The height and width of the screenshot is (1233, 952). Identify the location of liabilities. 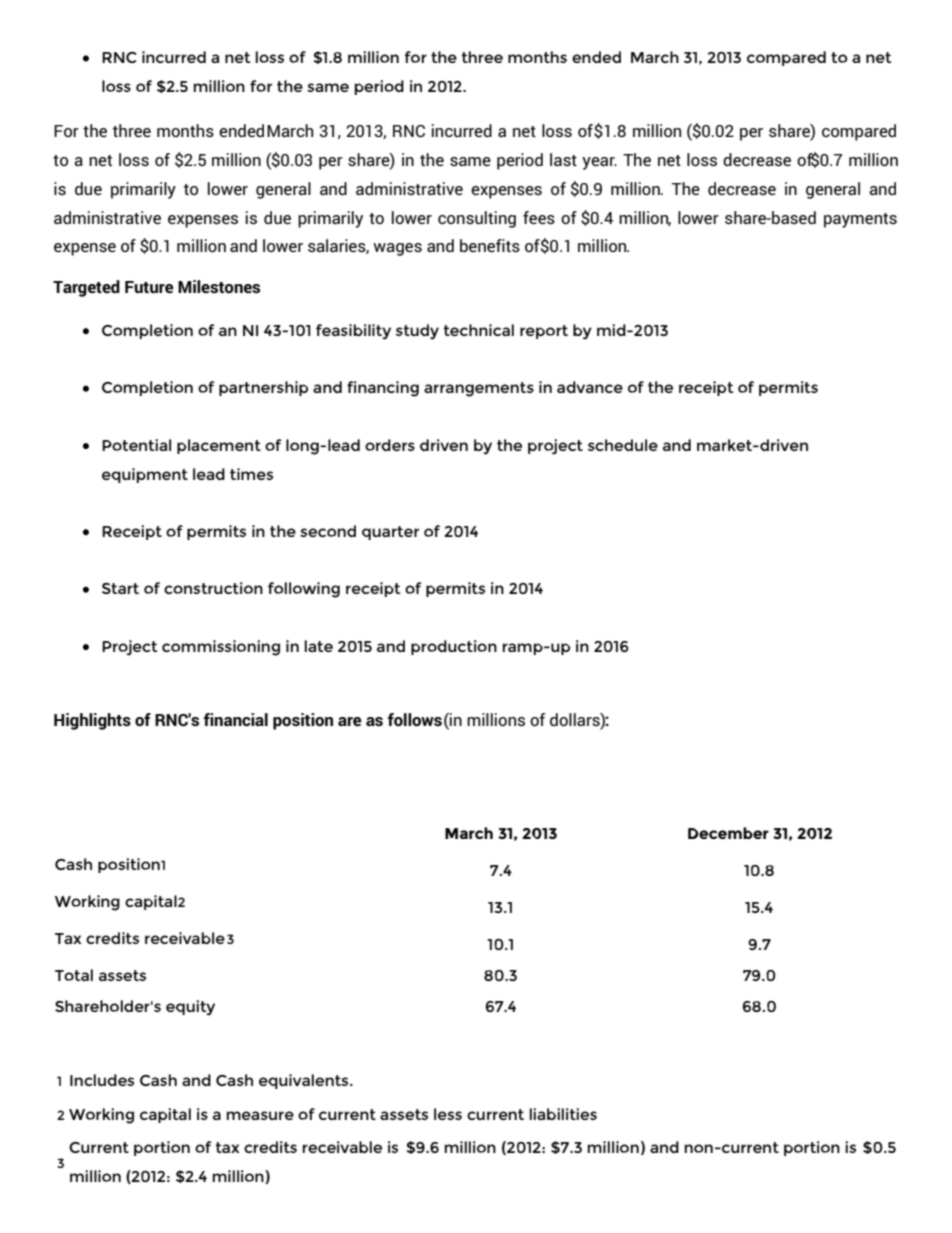
(563, 1114).
